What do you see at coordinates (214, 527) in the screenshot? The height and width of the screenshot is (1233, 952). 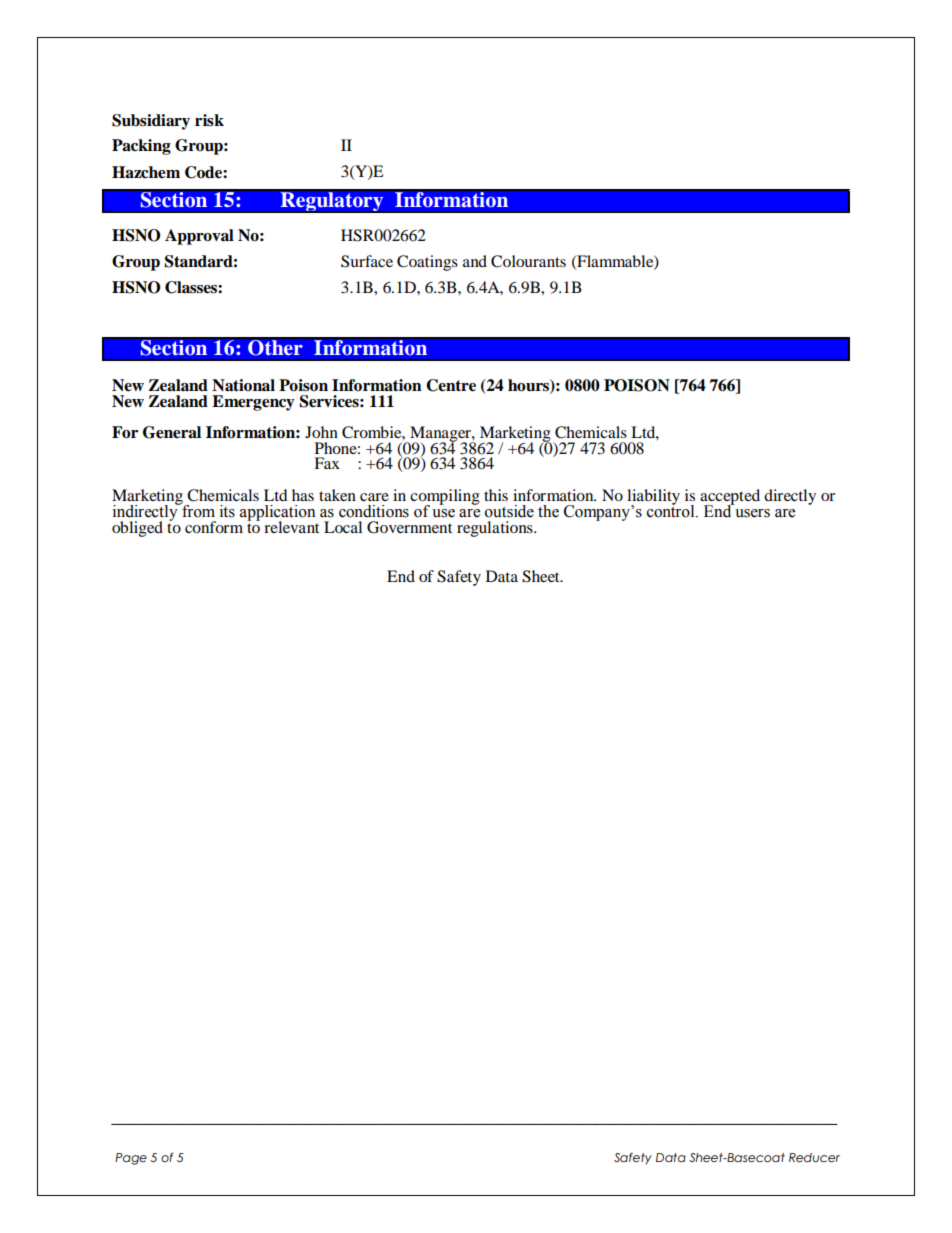 I see `conform` at bounding box center [214, 527].
